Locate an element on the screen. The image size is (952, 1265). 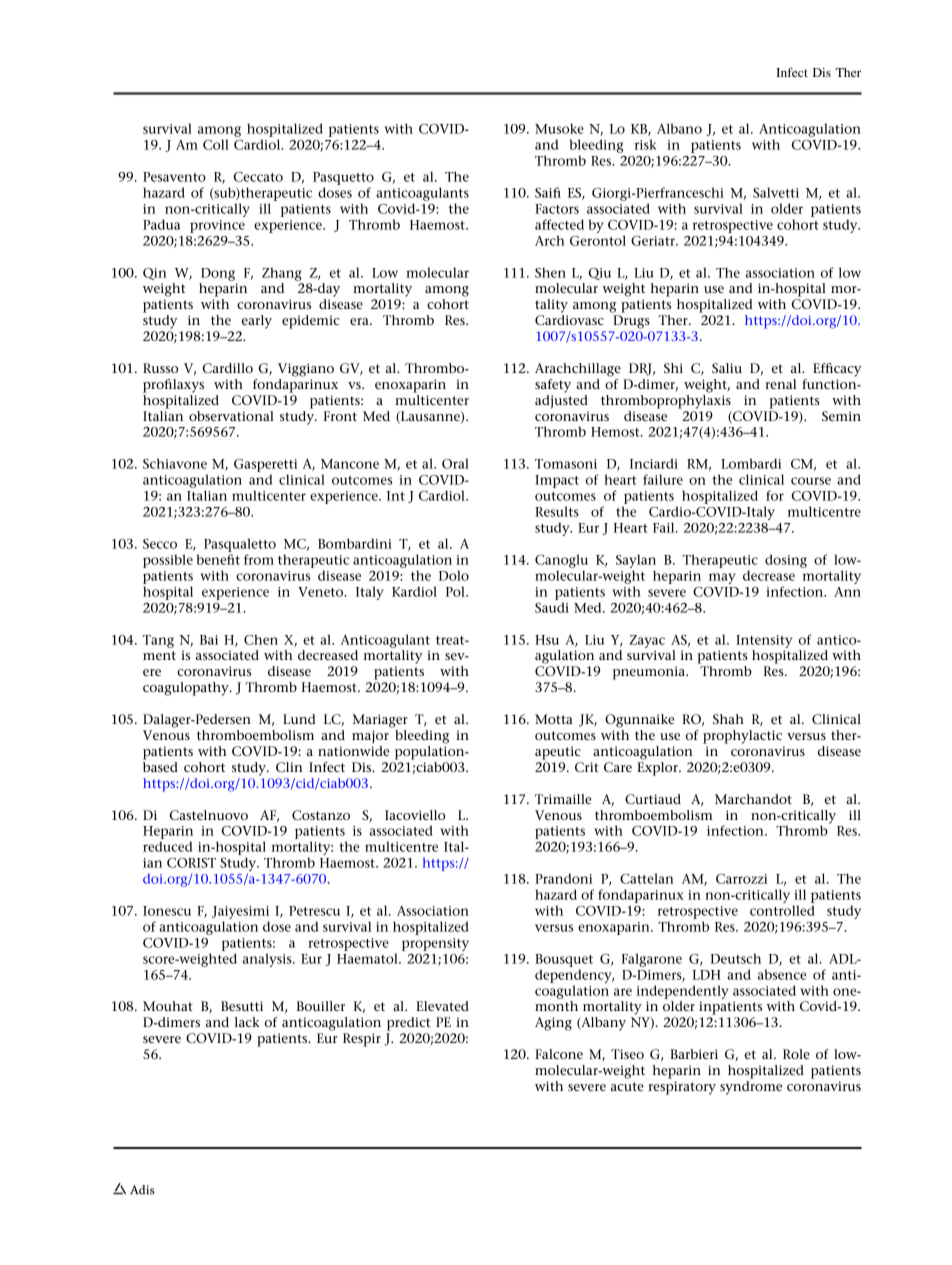
Role is located at coordinates (796, 1054).
